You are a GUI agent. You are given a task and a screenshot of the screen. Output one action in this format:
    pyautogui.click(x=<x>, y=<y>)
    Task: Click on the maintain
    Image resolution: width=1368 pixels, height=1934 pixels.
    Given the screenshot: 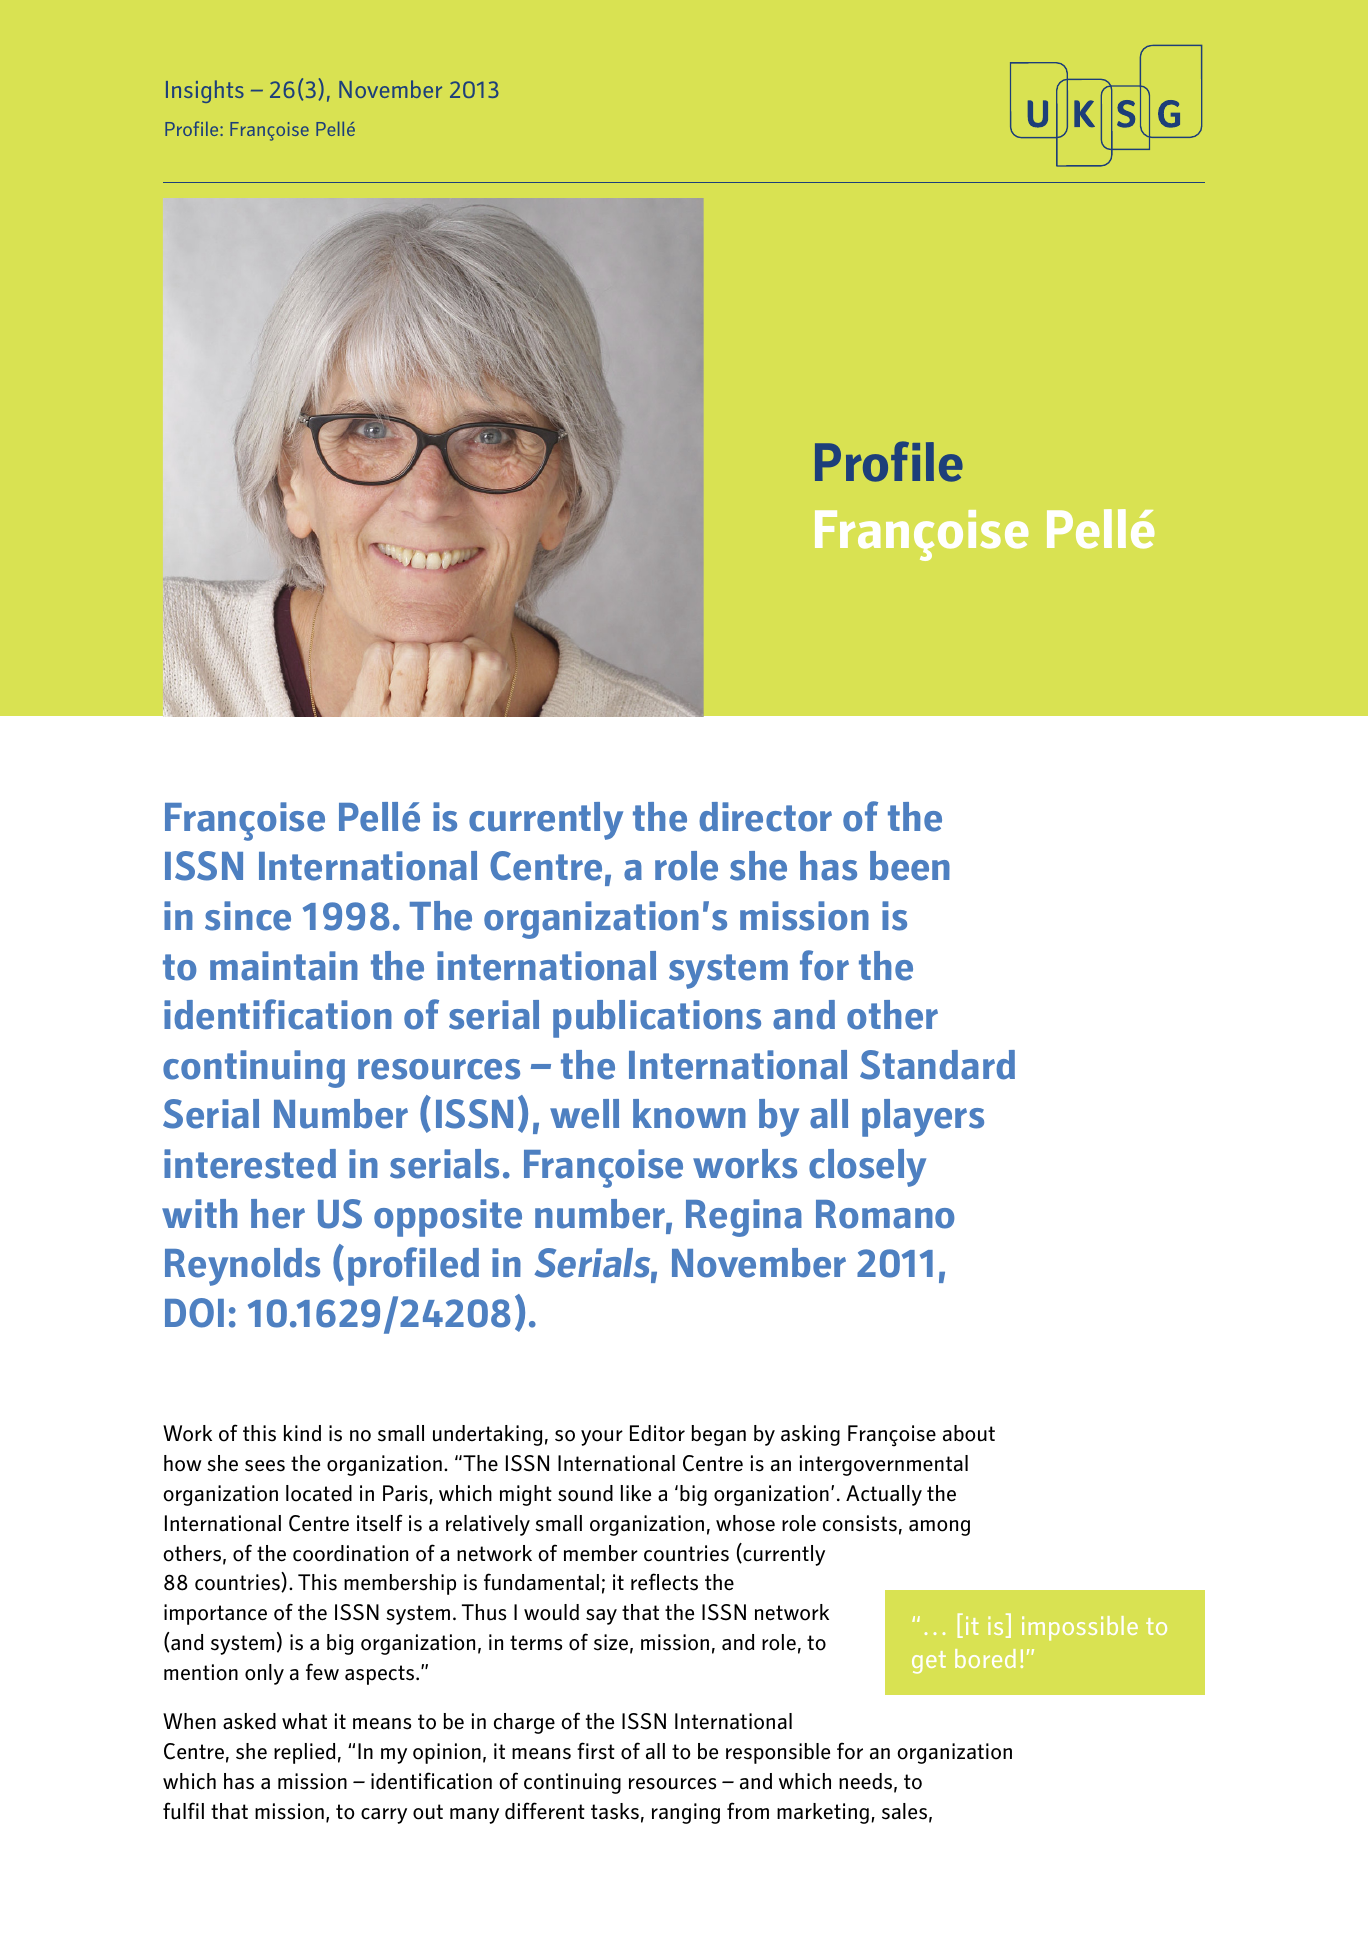 What is the action you would take?
    pyautogui.click(x=284, y=966)
